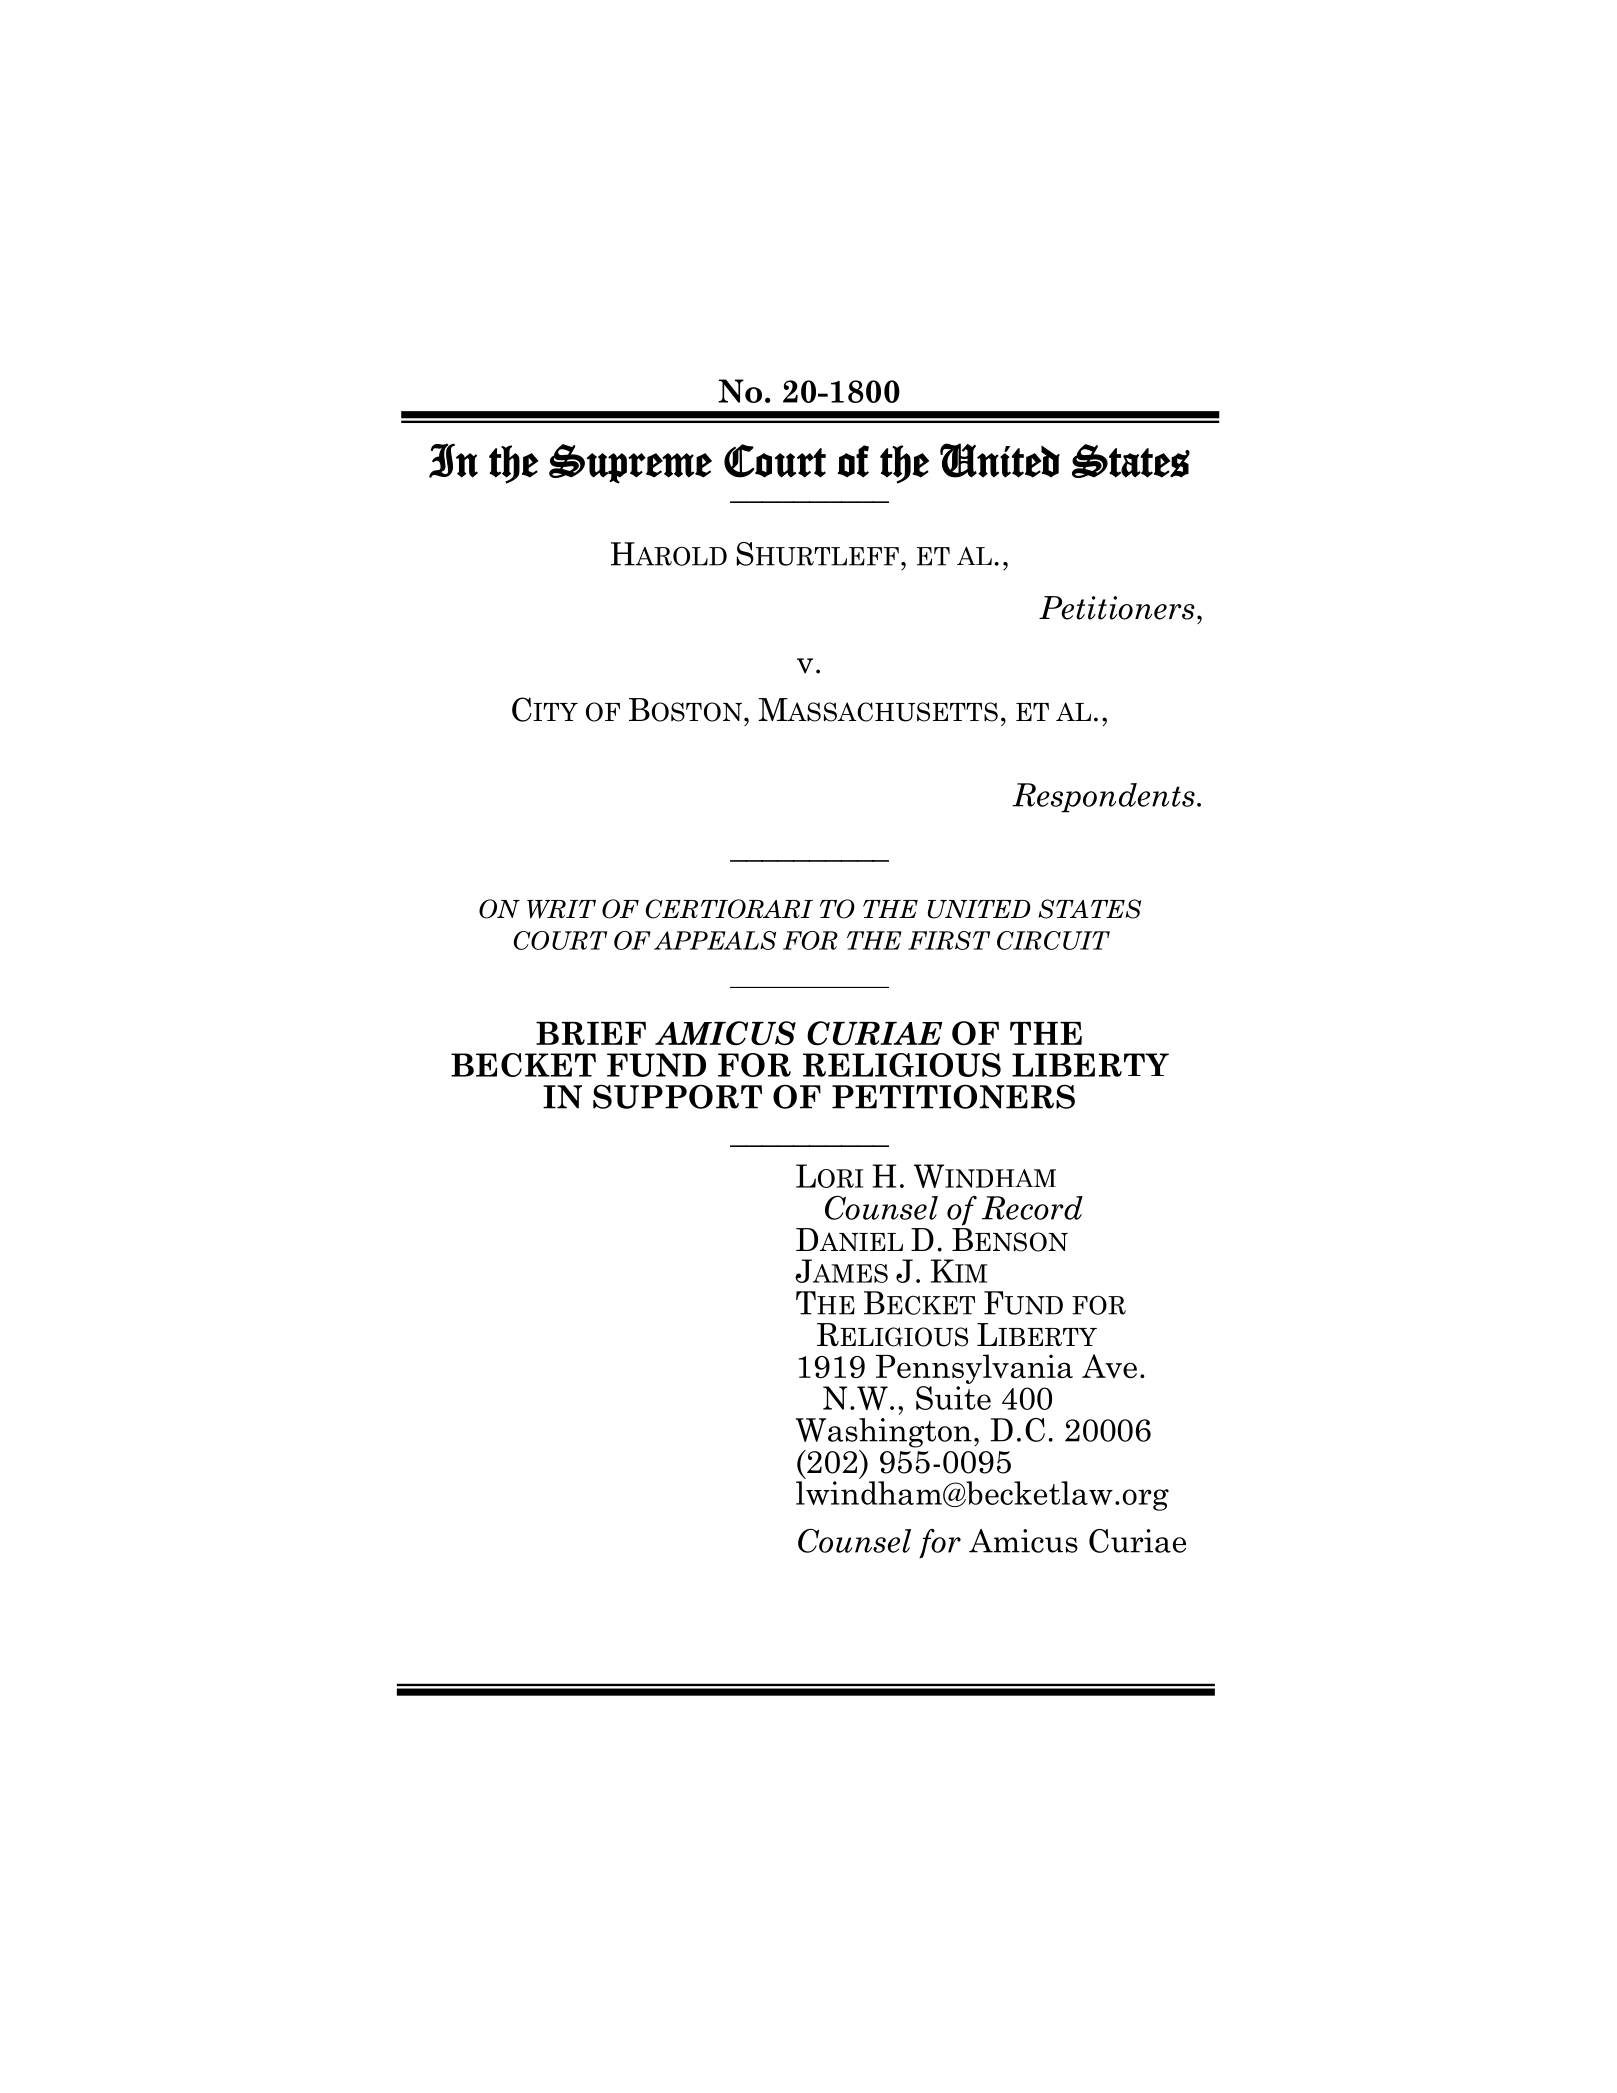 The image size is (1617, 2093). Describe the element at coordinates (1053, 940) in the screenshot. I see `CIRCUIT` at that location.
